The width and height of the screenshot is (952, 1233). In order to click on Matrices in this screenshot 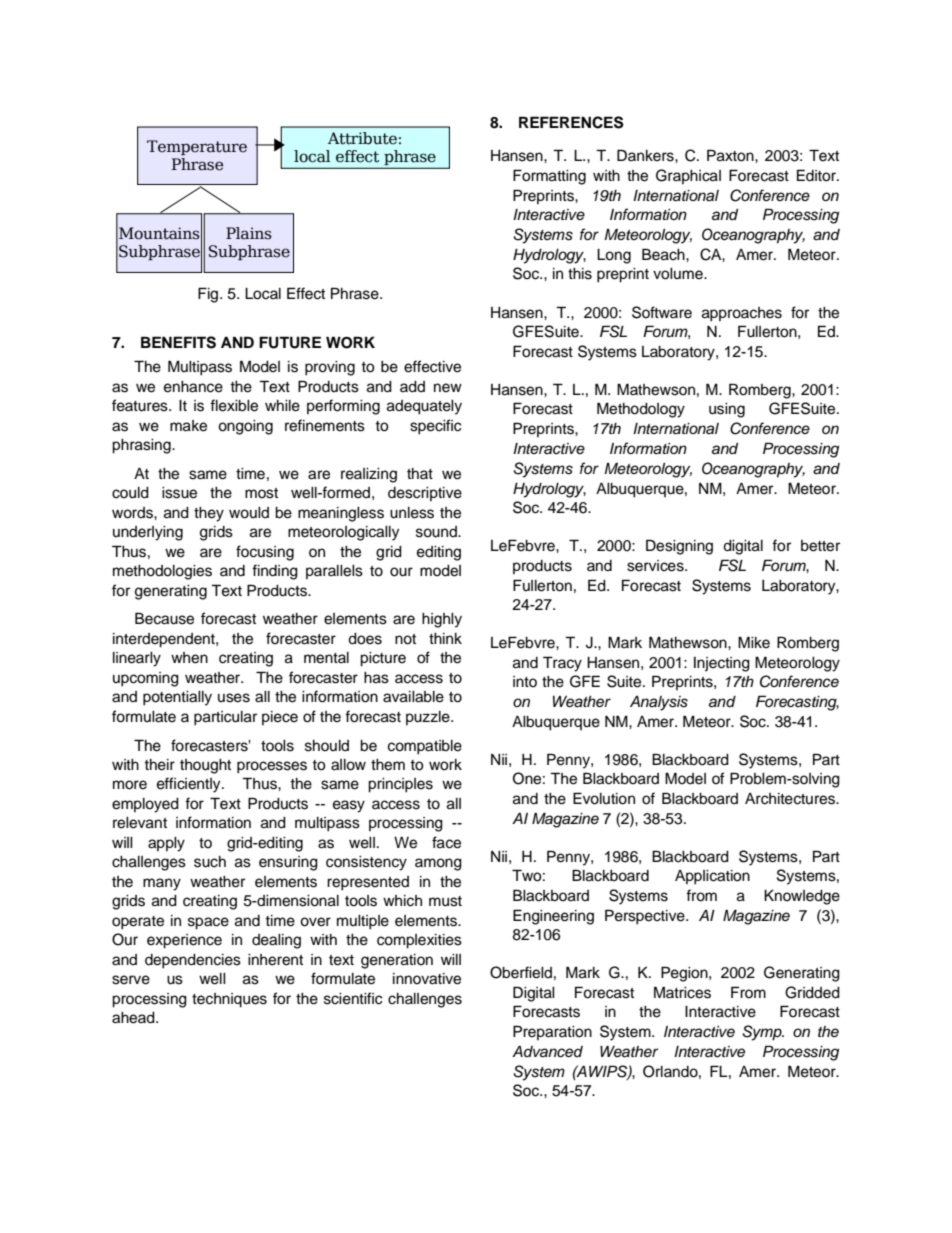, I will do `click(682, 992)`.
